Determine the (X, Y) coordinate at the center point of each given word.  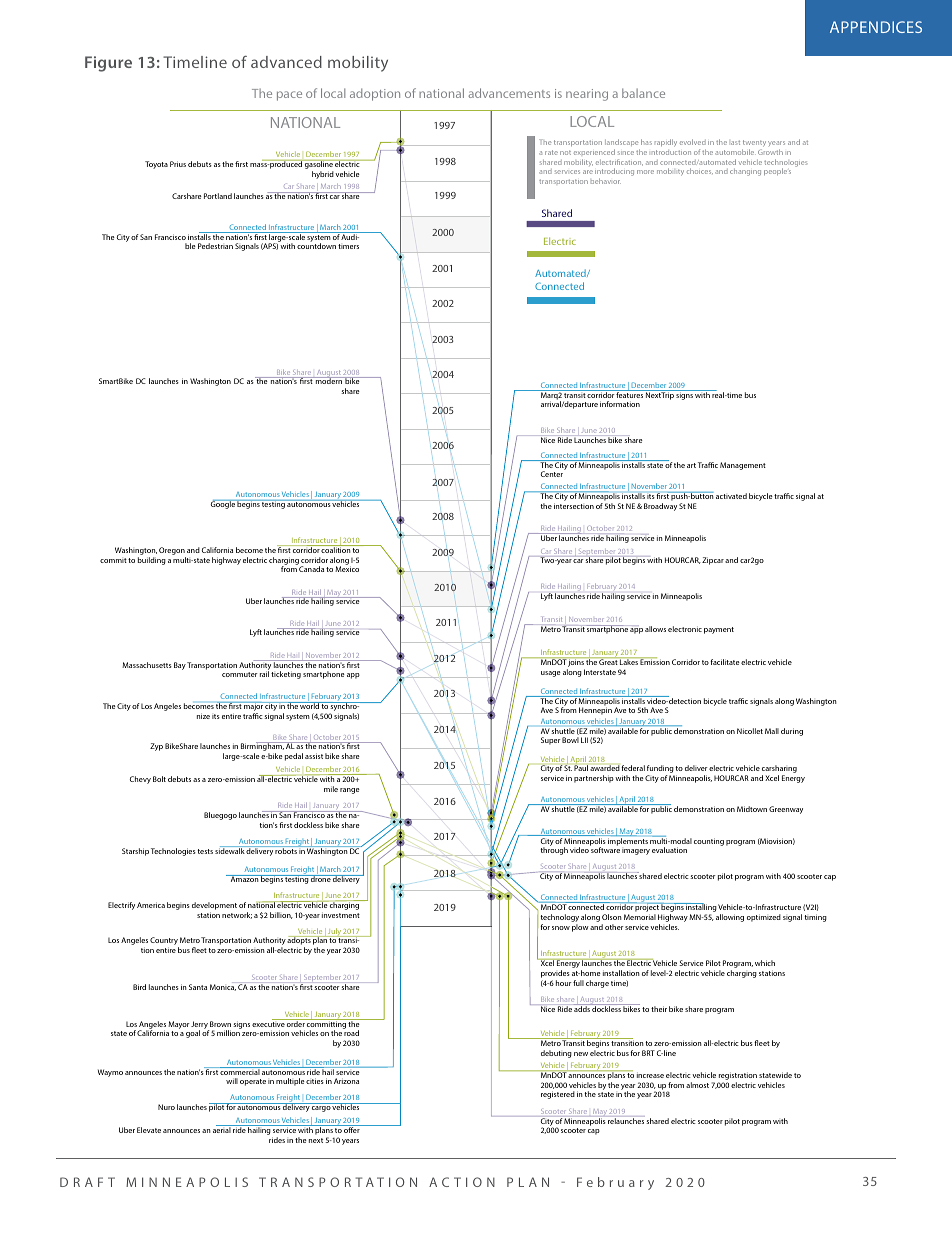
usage (551, 674)
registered (558, 1095)
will (232, 1081)
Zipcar (713, 561)
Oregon (172, 551)
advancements (509, 93)
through (554, 851)
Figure (108, 64)
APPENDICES (876, 27)
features (630, 394)
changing (745, 172)
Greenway (786, 810)
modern (328, 380)
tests (205, 851)
